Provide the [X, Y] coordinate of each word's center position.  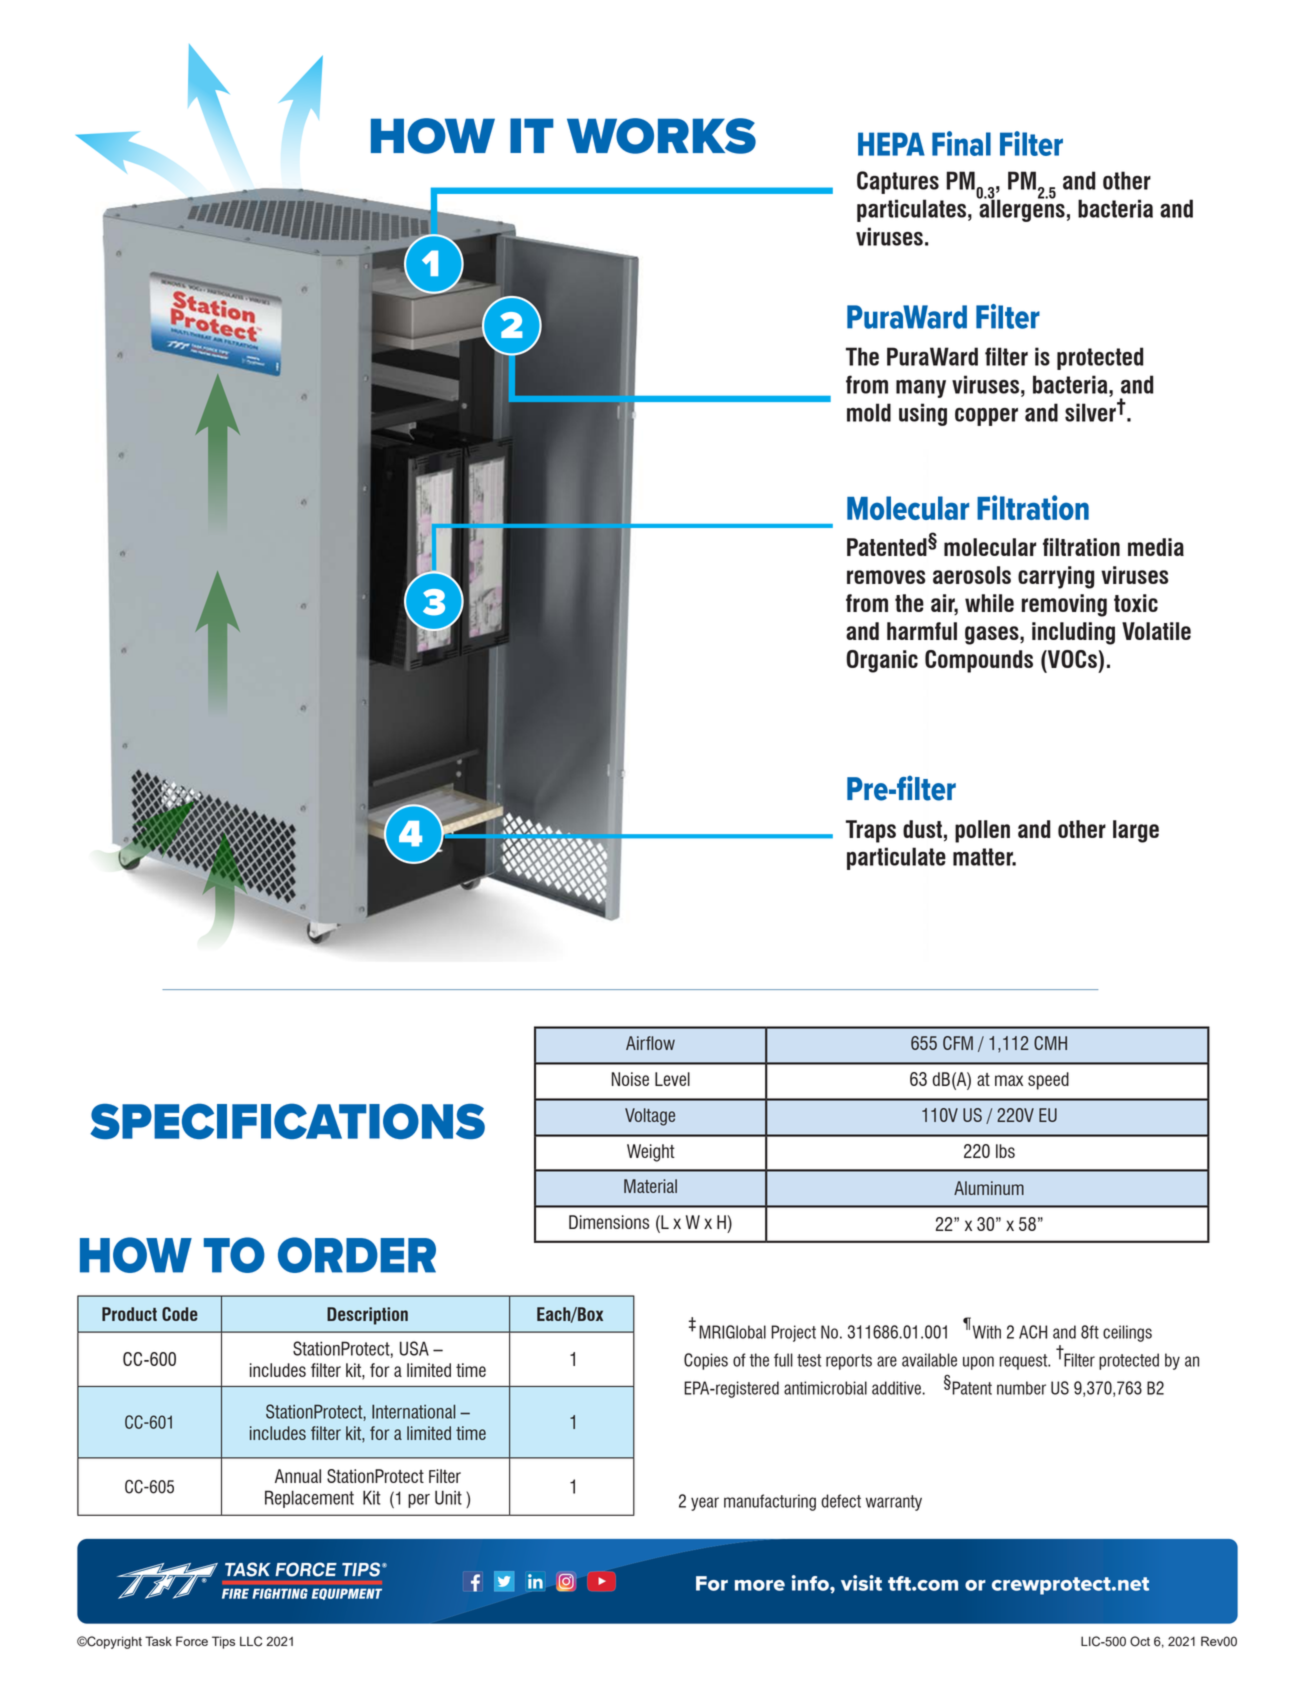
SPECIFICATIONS [287, 1121]
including [1073, 633]
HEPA [891, 144]
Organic [882, 661]
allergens [1021, 209]
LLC [251, 1641]
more [760, 1585]
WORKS [661, 136]
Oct [1140, 1641]
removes [886, 577]
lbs [1005, 1151]
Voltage [650, 1117]
